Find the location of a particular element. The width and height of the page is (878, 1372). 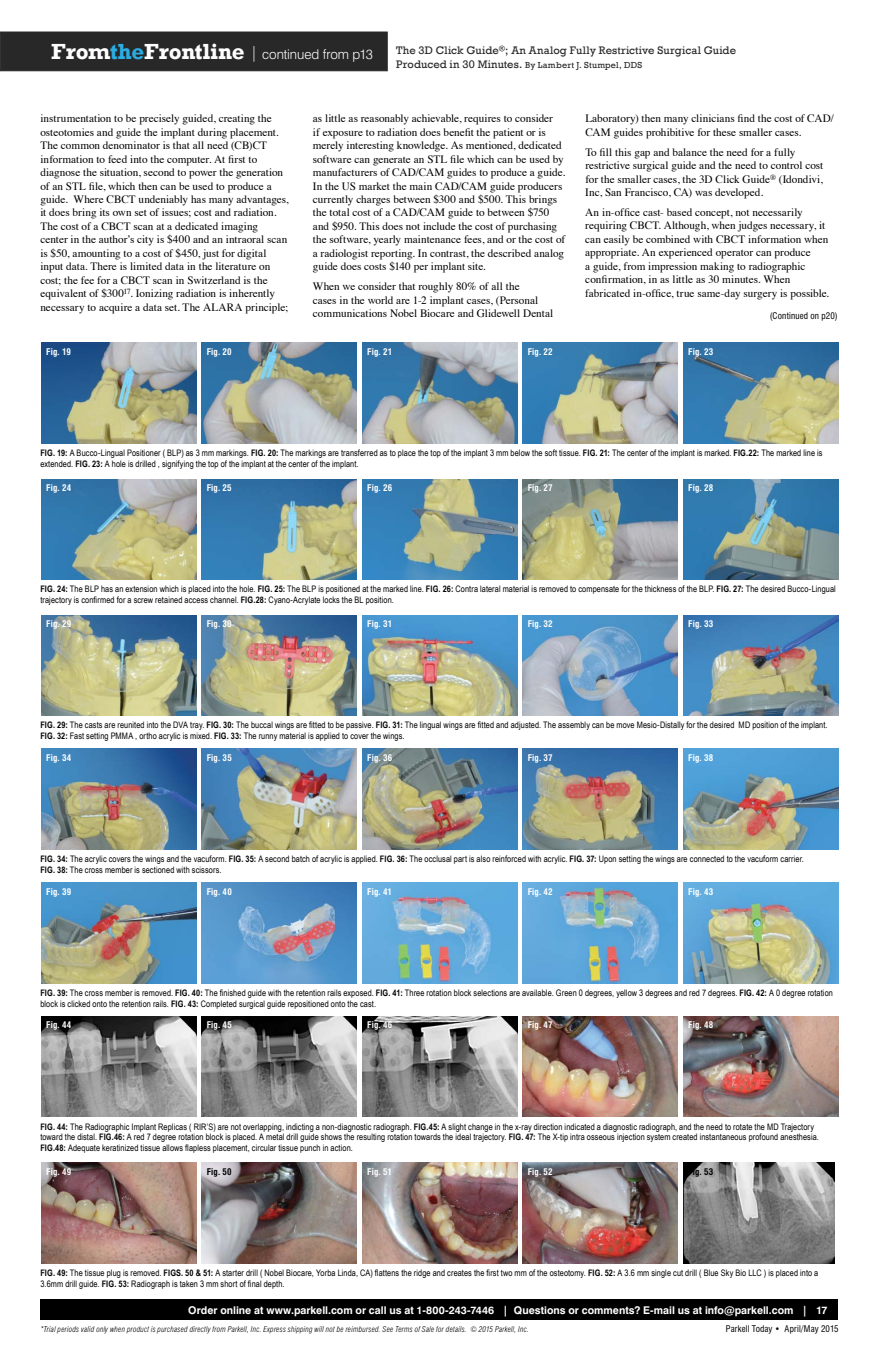

FIGS is located at coordinates (173, 1272).
